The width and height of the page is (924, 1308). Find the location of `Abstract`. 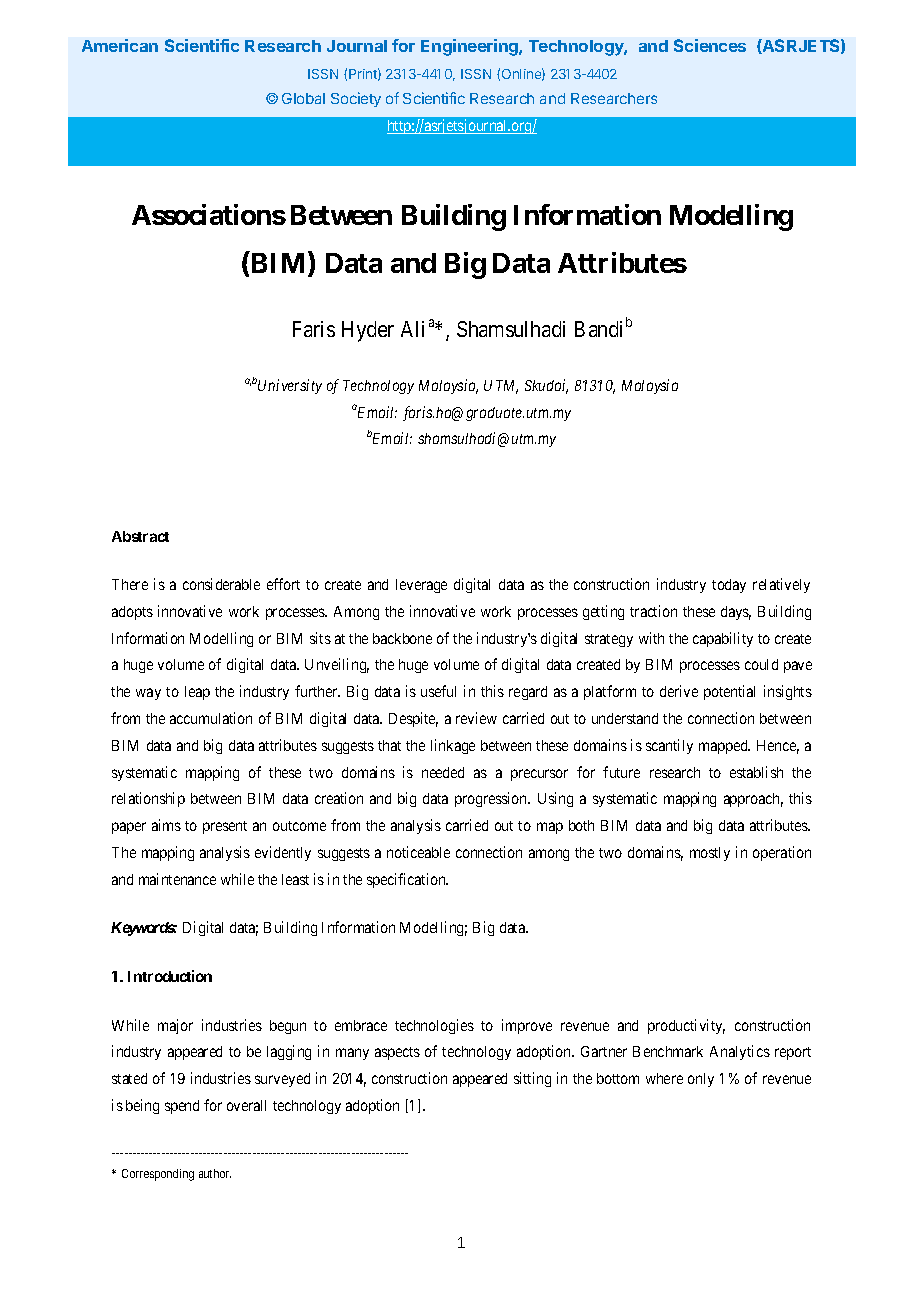

Abstract is located at coordinates (140, 536).
